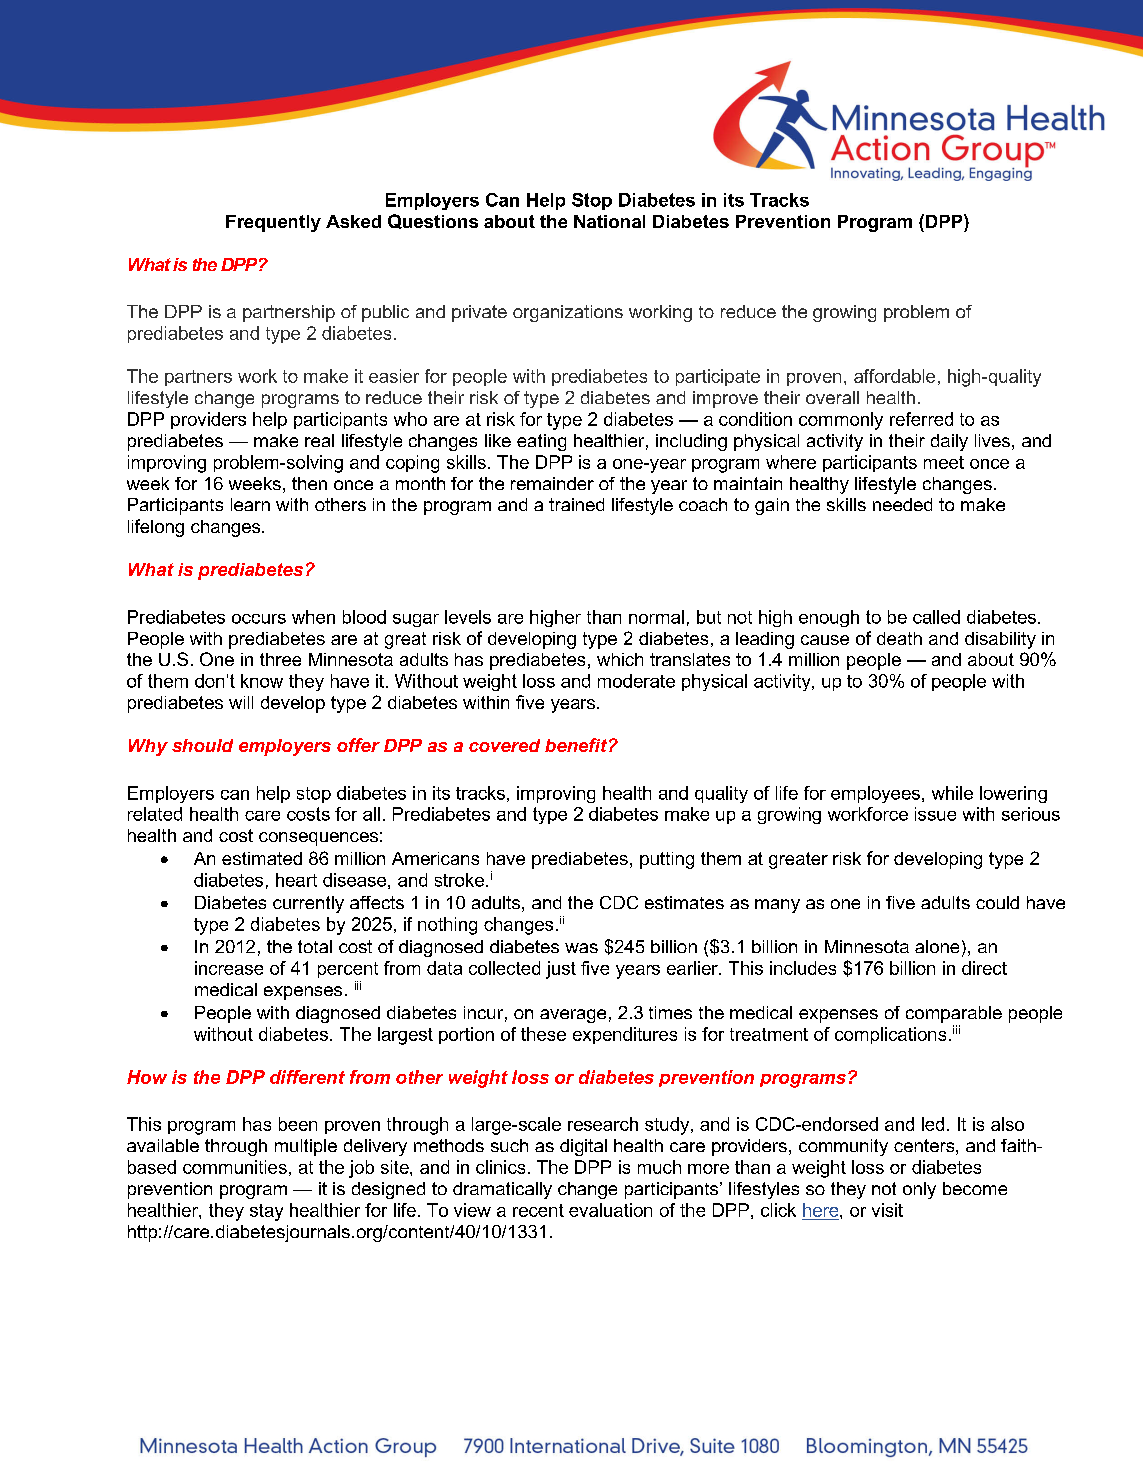  What do you see at coordinates (262, 858) in the page?
I see `estimated` at bounding box center [262, 858].
